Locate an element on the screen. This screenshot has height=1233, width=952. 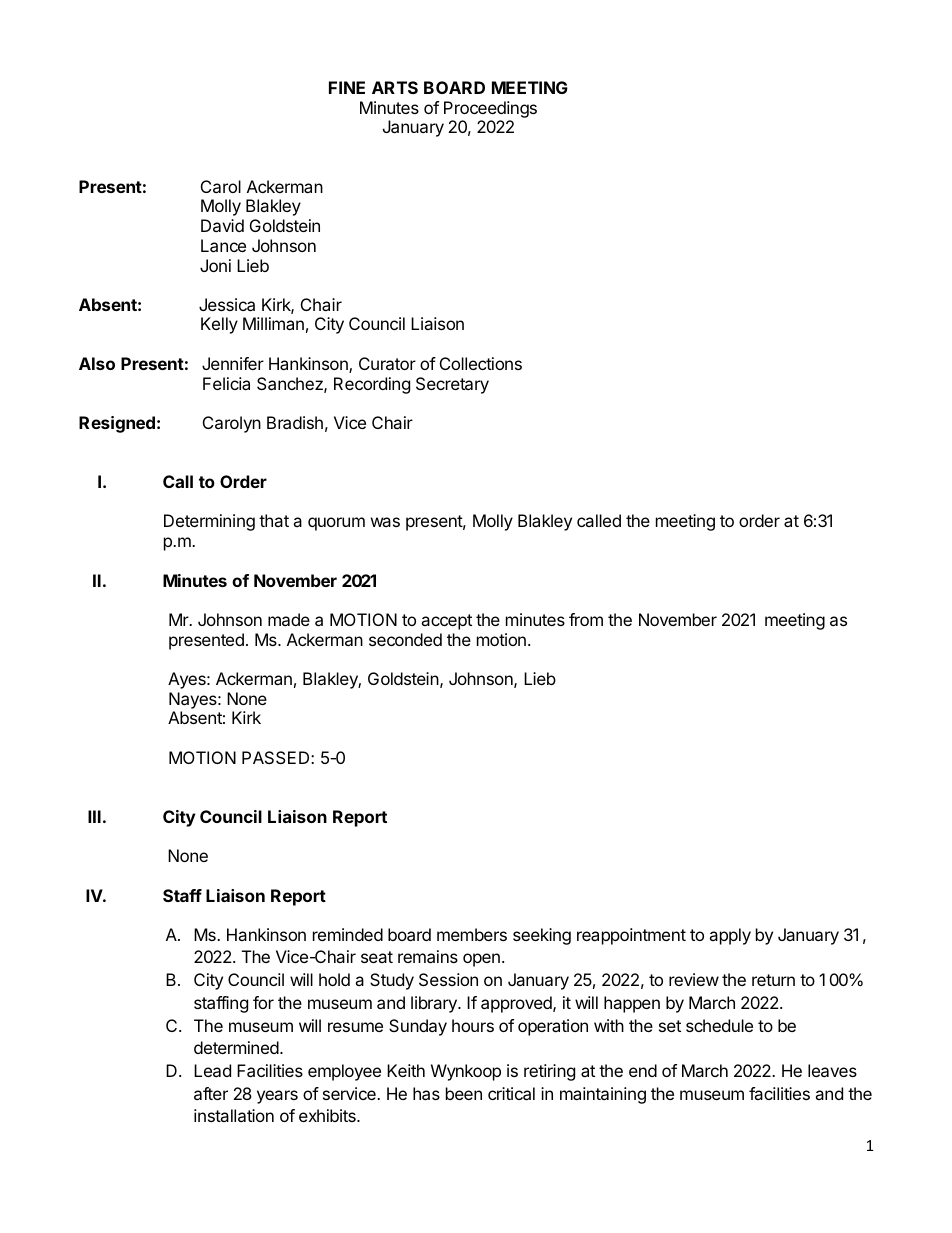
ARTS is located at coordinates (395, 87).
